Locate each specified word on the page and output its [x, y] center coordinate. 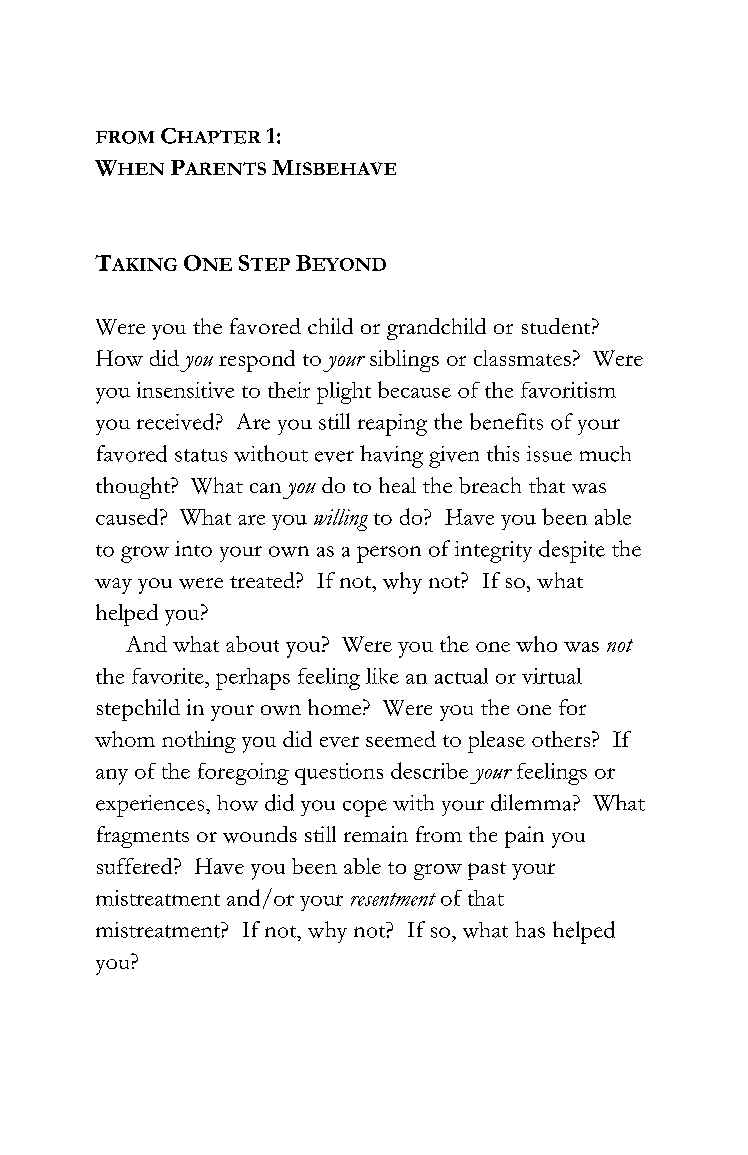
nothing [199, 742]
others [561, 739]
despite [572, 551]
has [530, 929]
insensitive [185, 390]
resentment [393, 899]
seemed [401, 739]
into [193, 549]
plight [344, 393]
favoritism [568, 390]
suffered [136, 866]
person [389, 554]
